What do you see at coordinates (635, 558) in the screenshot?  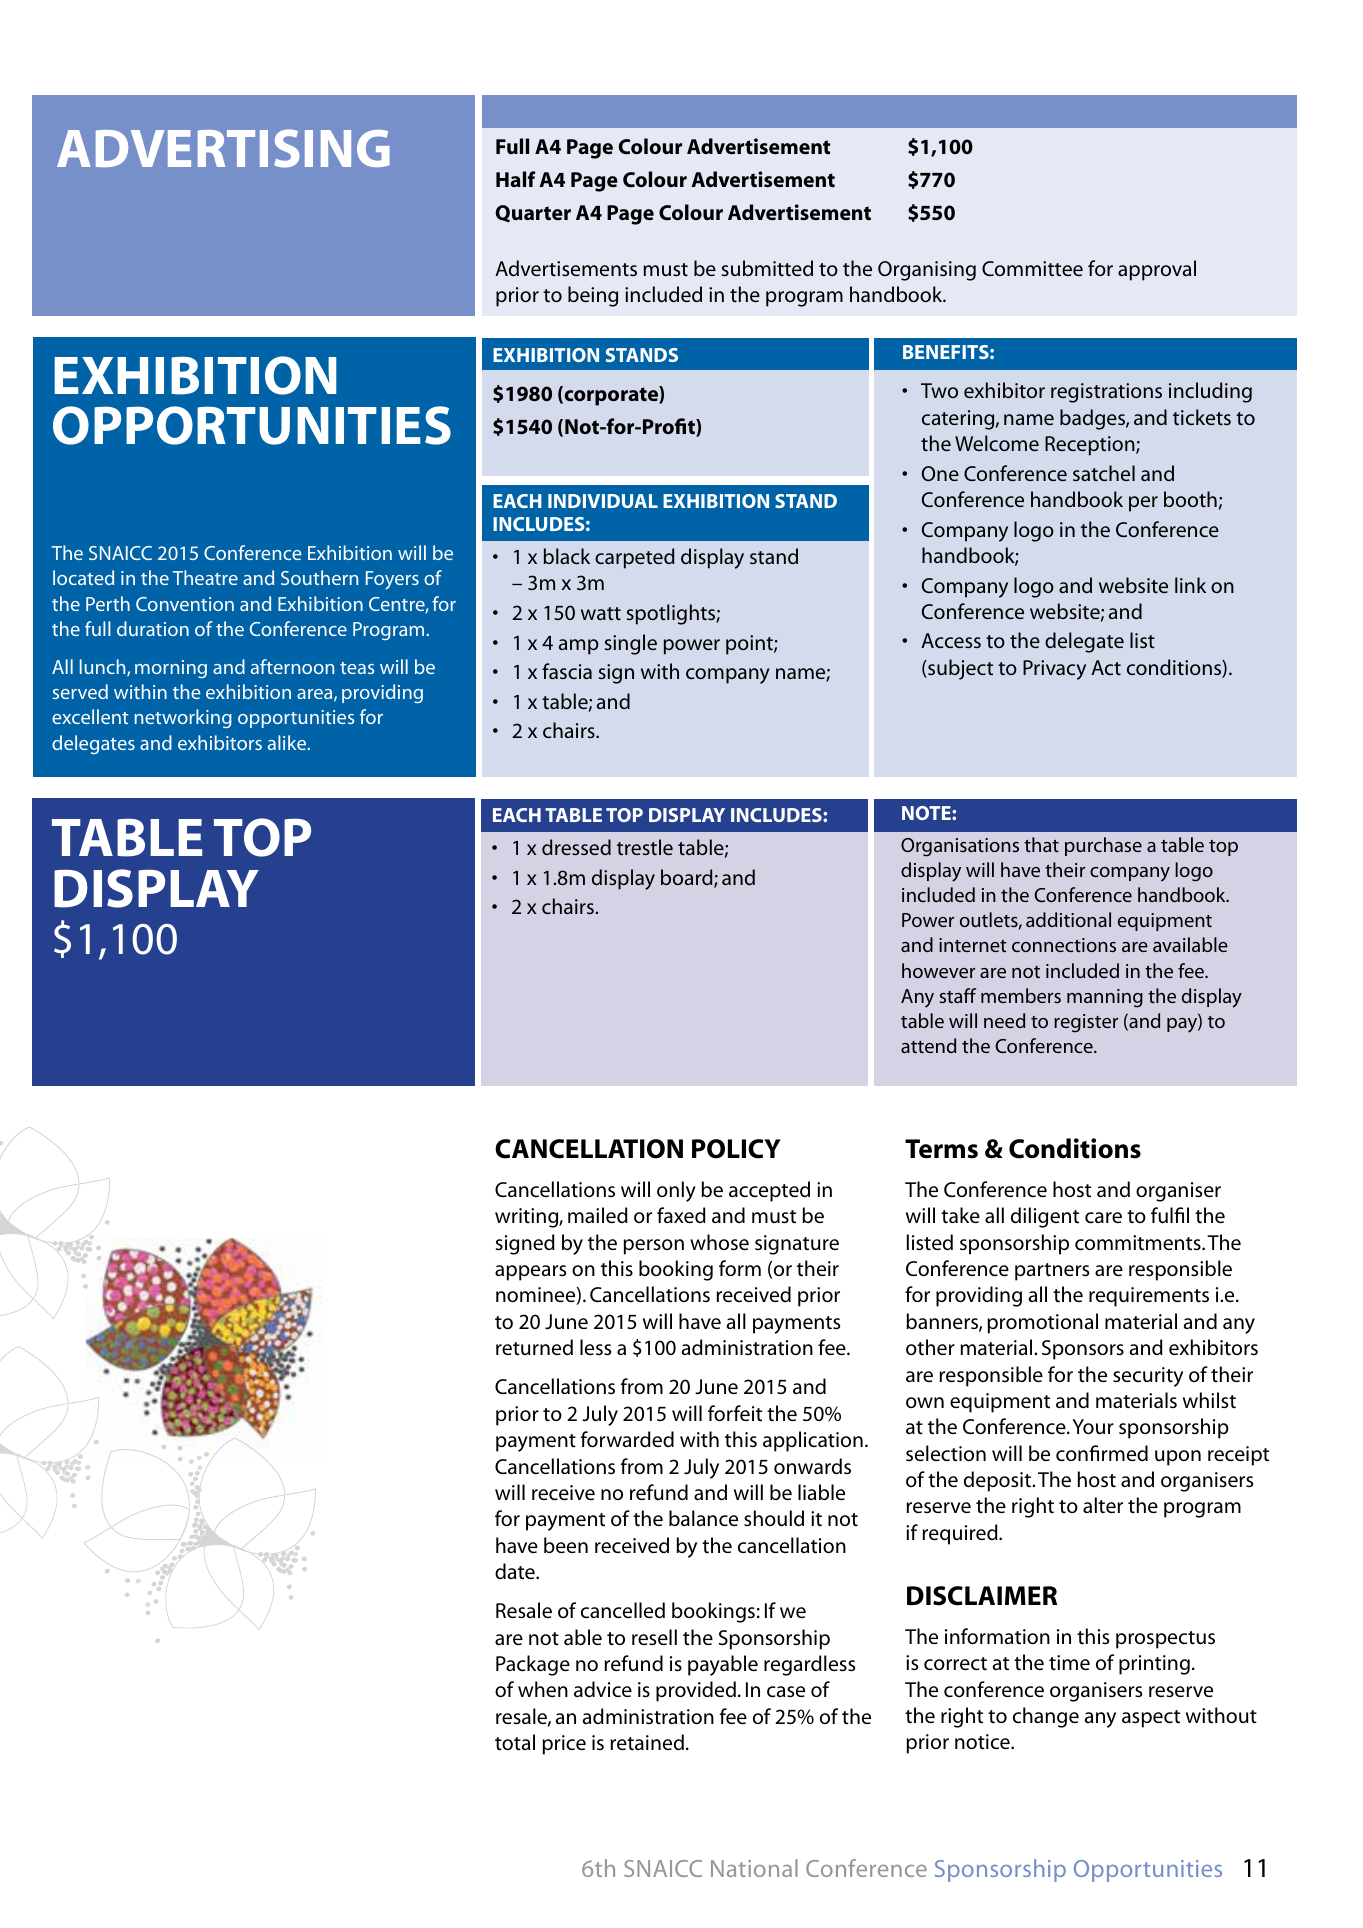 I see `carpeted` at bounding box center [635, 558].
